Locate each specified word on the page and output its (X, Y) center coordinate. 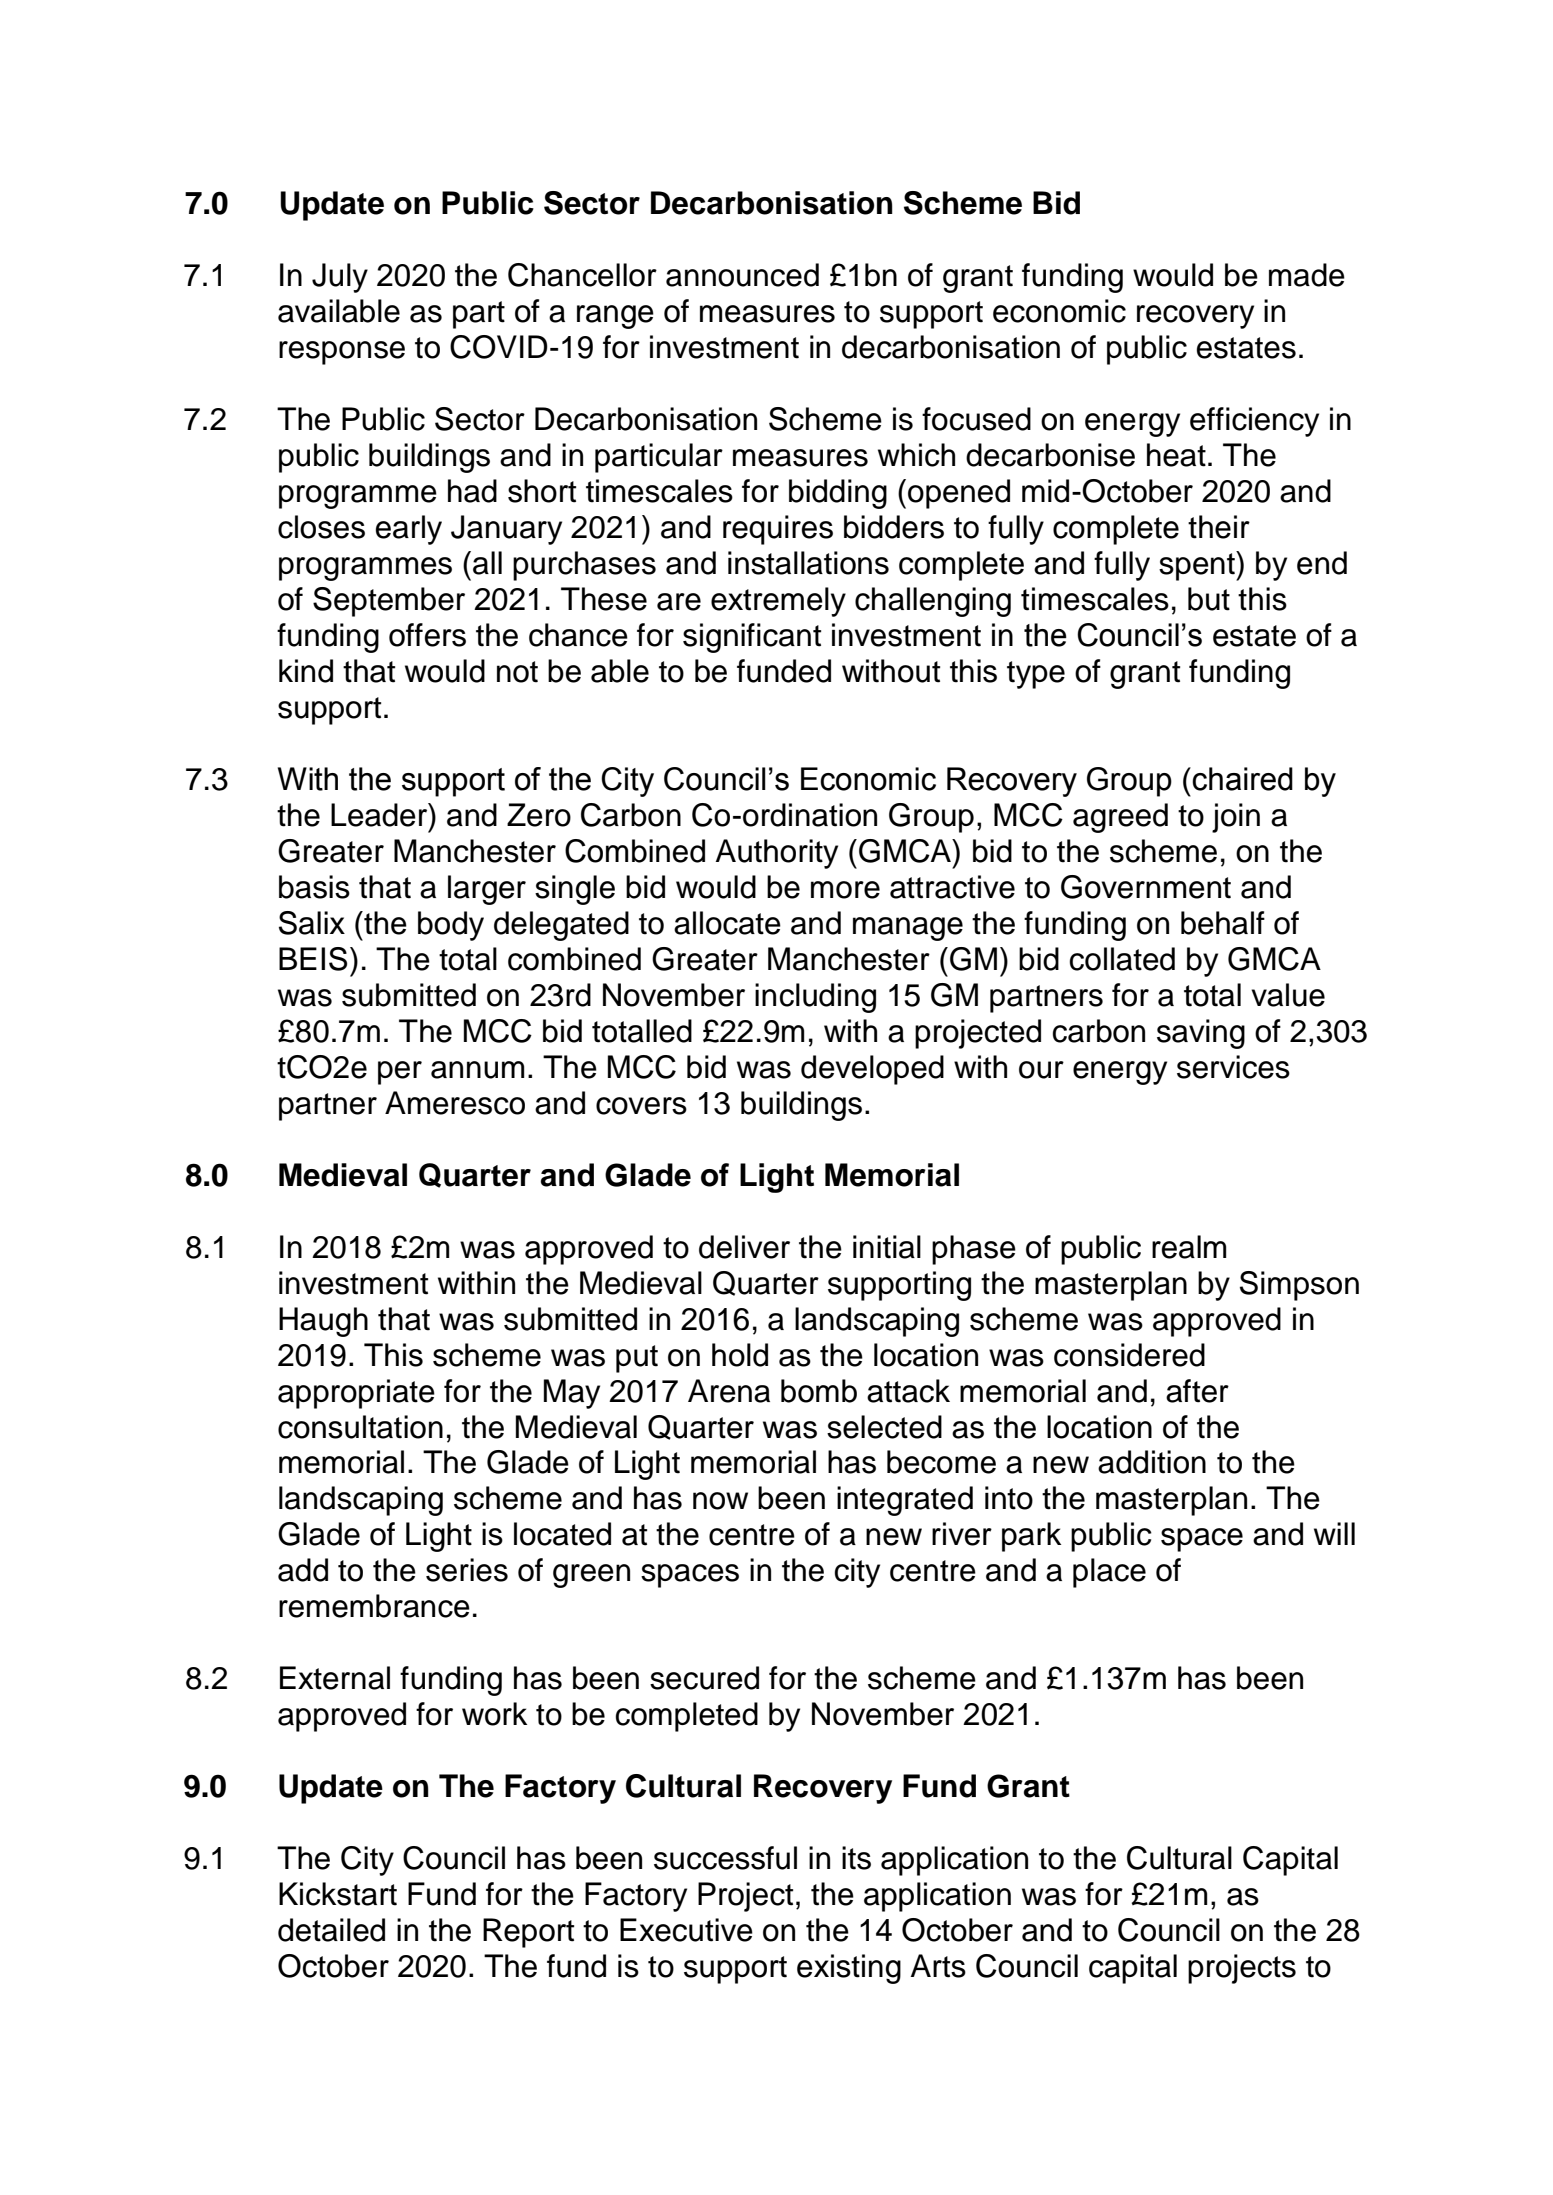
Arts (938, 1966)
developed (872, 1070)
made (1307, 275)
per (400, 1073)
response (342, 353)
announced (742, 275)
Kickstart (338, 1894)
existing (849, 1969)
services (1233, 1067)
